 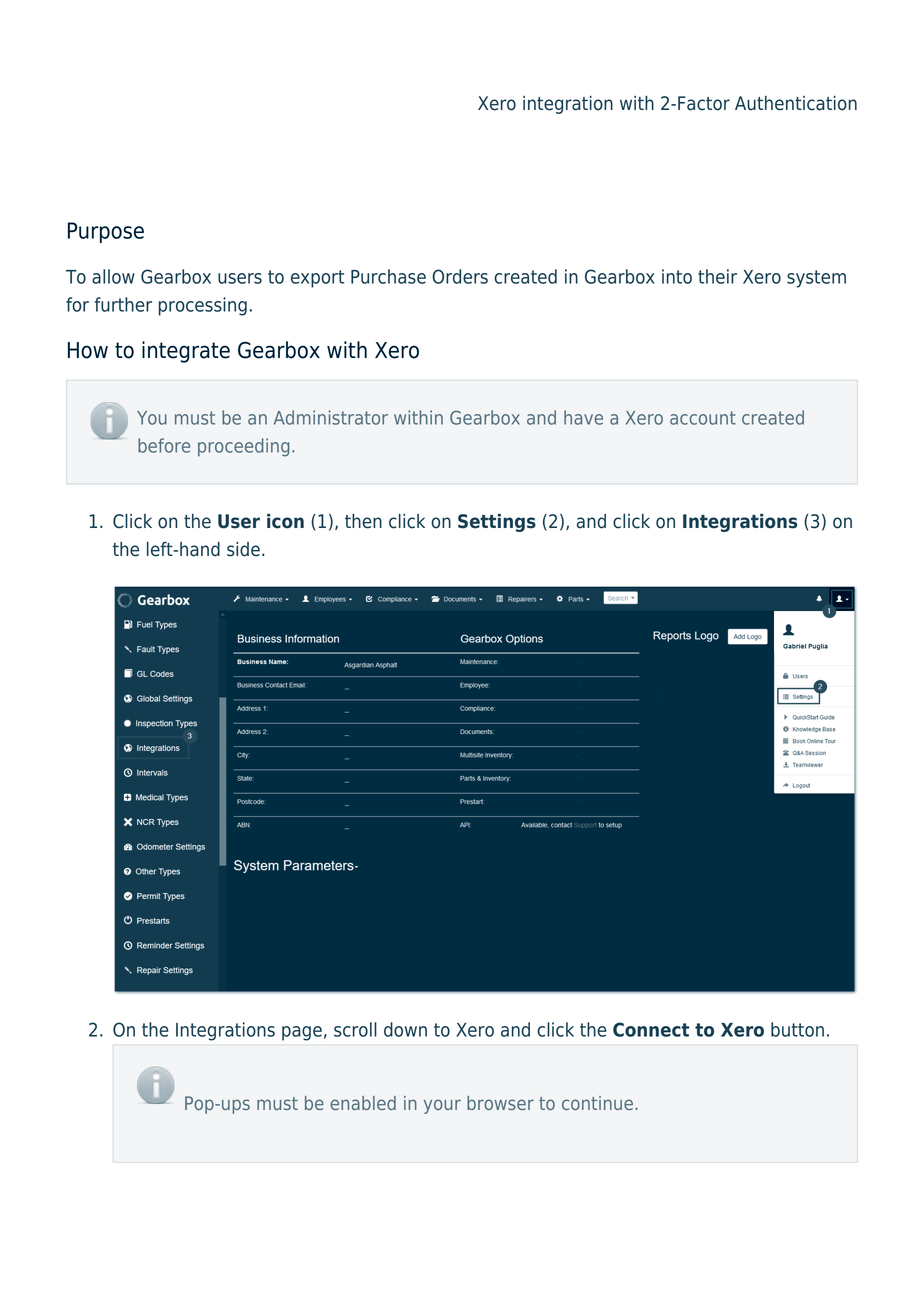 I want to click on your, so click(x=442, y=1106).
